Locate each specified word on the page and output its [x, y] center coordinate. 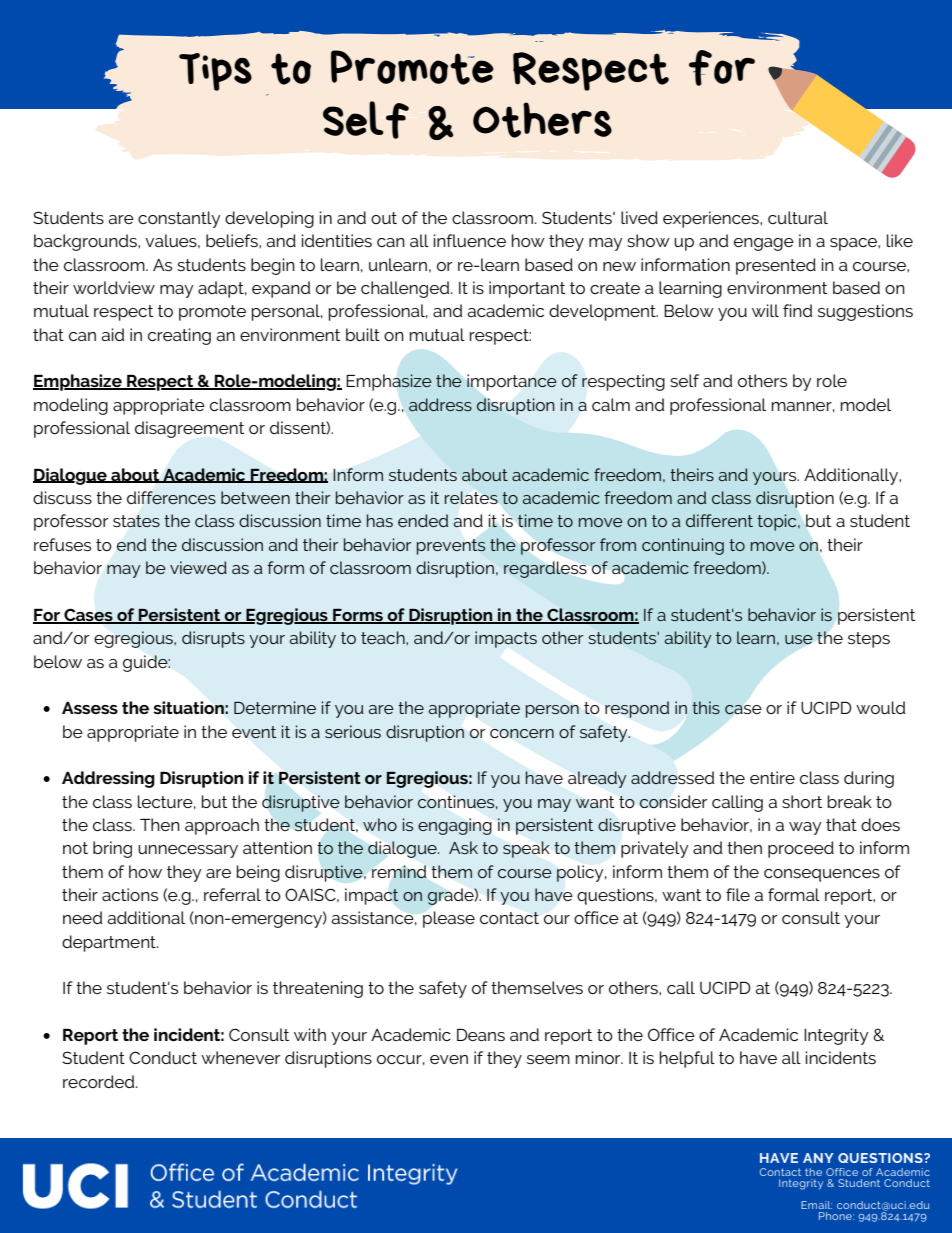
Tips [215, 72]
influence [470, 240]
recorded [100, 1081]
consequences [822, 875]
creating [179, 336]
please [449, 919]
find [797, 310]
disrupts [213, 639]
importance [512, 382]
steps [869, 640]
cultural [798, 217]
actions [130, 894]
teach [384, 637]
